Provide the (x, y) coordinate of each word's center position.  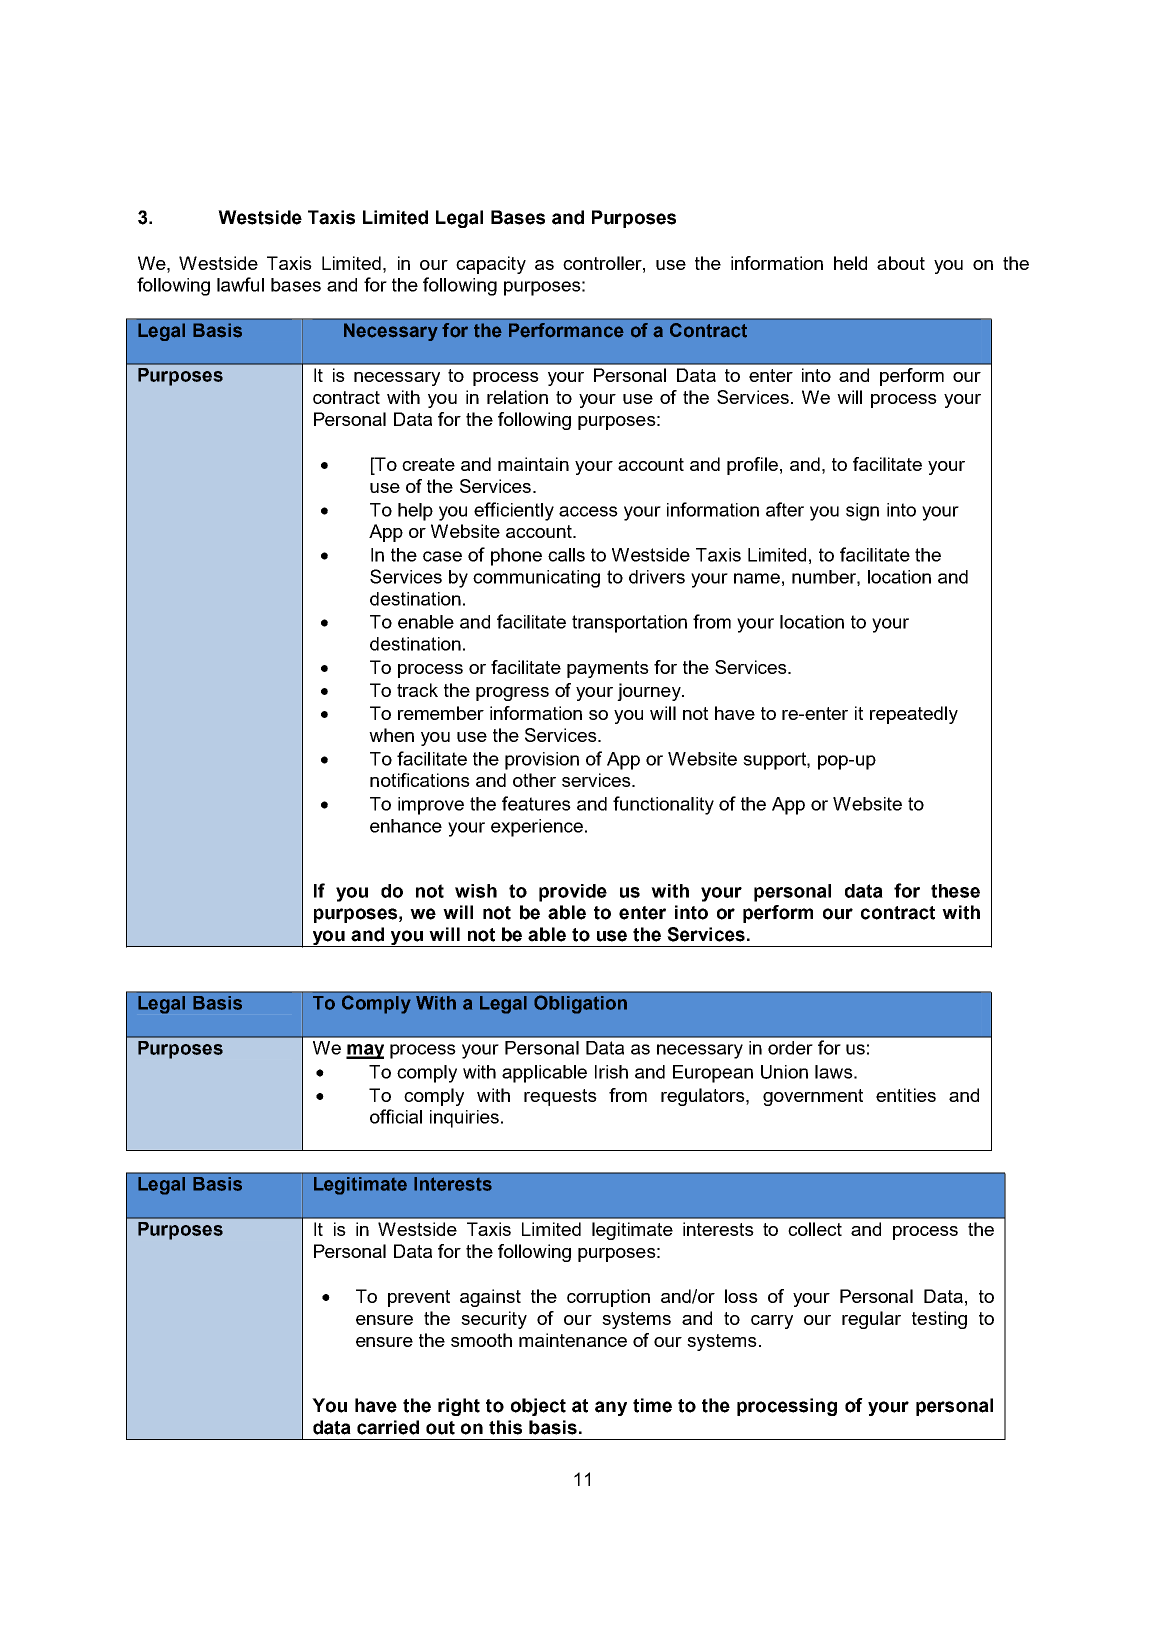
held (850, 263)
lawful (240, 284)
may (365, 1051)
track (417, 690)
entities (906, 1095)
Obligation (580, 1004)
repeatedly (914, 715)
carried (388, 1427)
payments (608, 669)
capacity (491, 265)
